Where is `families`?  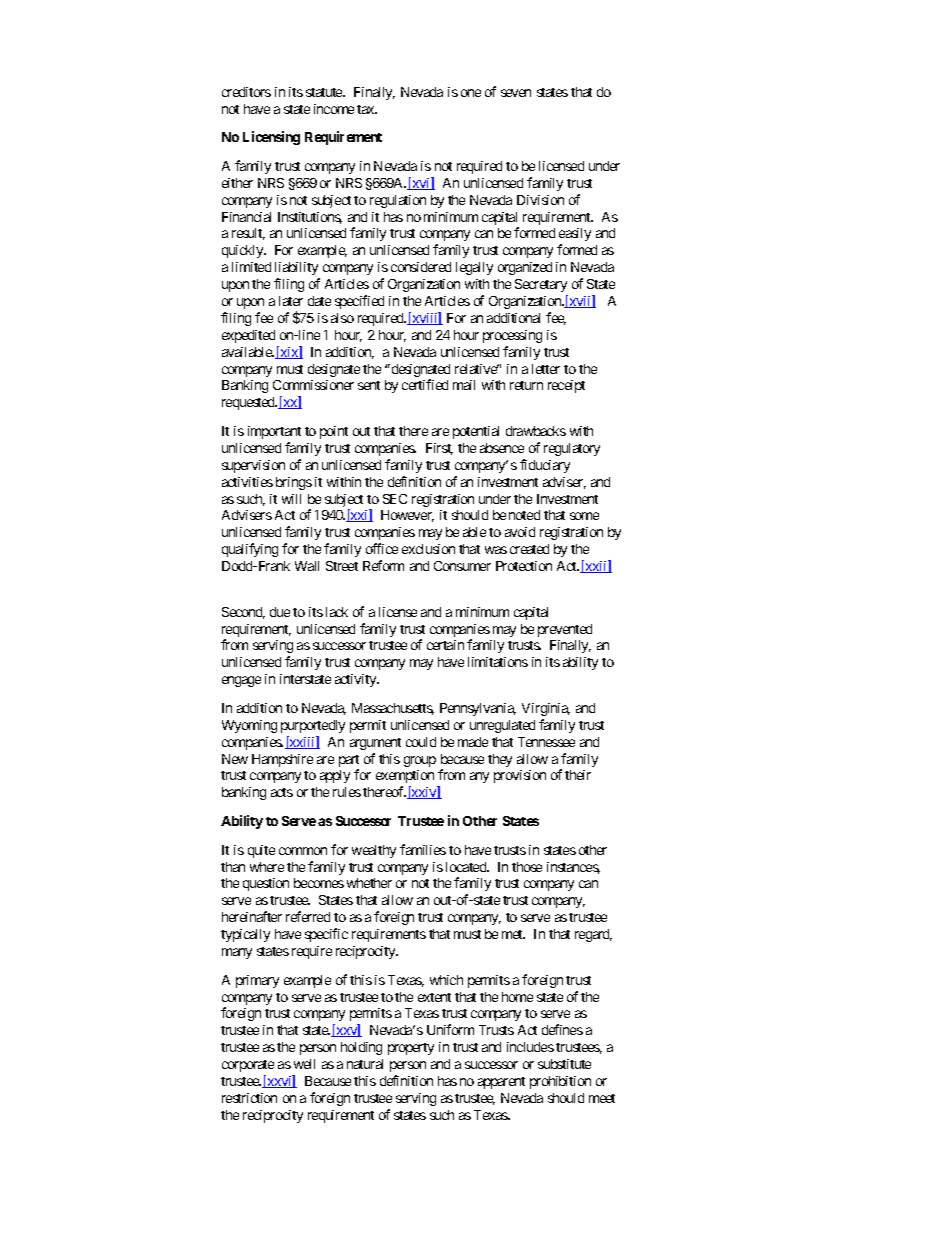 families is located at coordinates (423, 849).
